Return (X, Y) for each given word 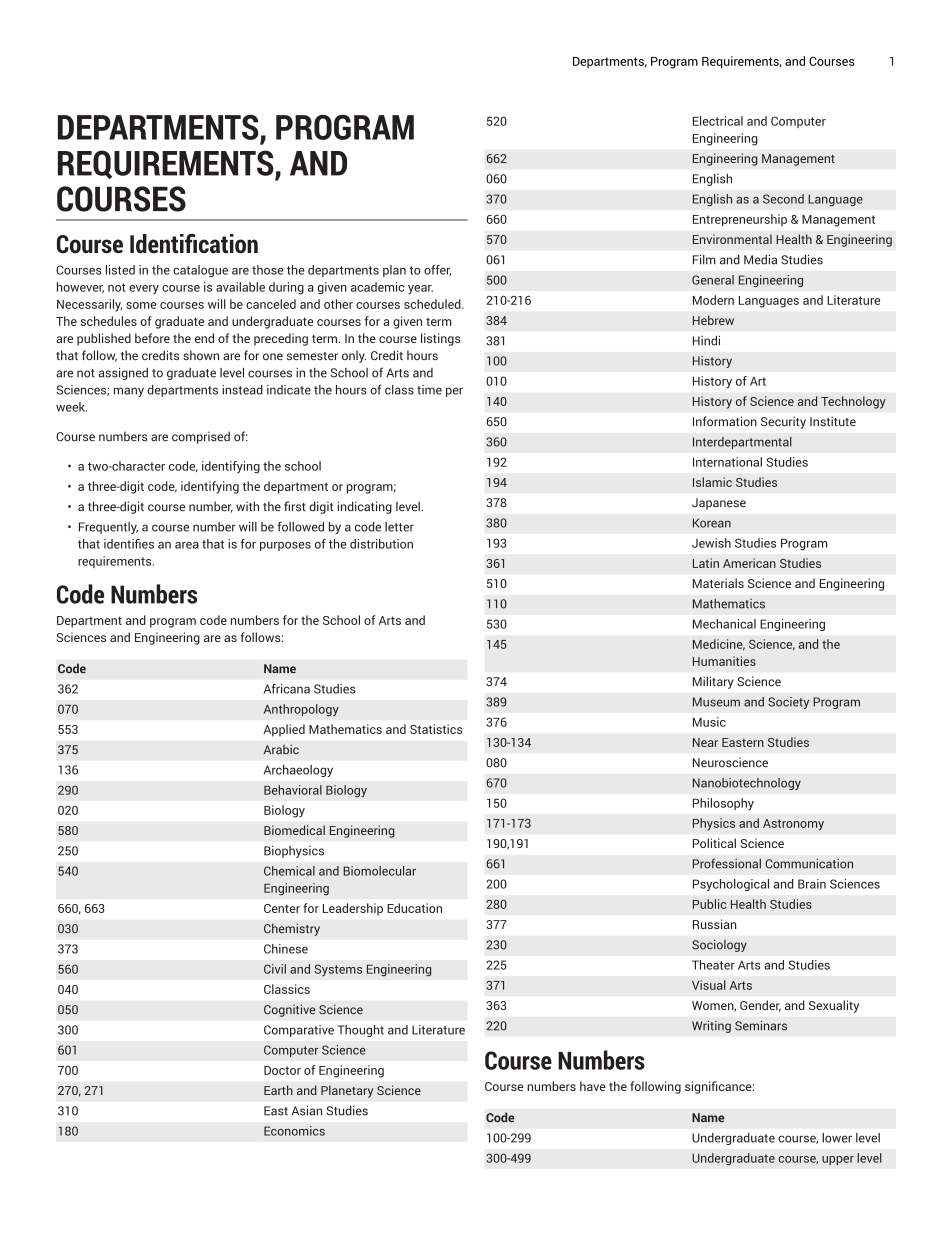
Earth (278, 1090)
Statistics (436, 729)
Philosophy (723, 804)
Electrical (718, 121)
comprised (201, 437)
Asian (307, 1110)
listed (120, 270)
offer (437, 270)
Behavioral (293, 790)
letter (399, 527)
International (727, 462)
